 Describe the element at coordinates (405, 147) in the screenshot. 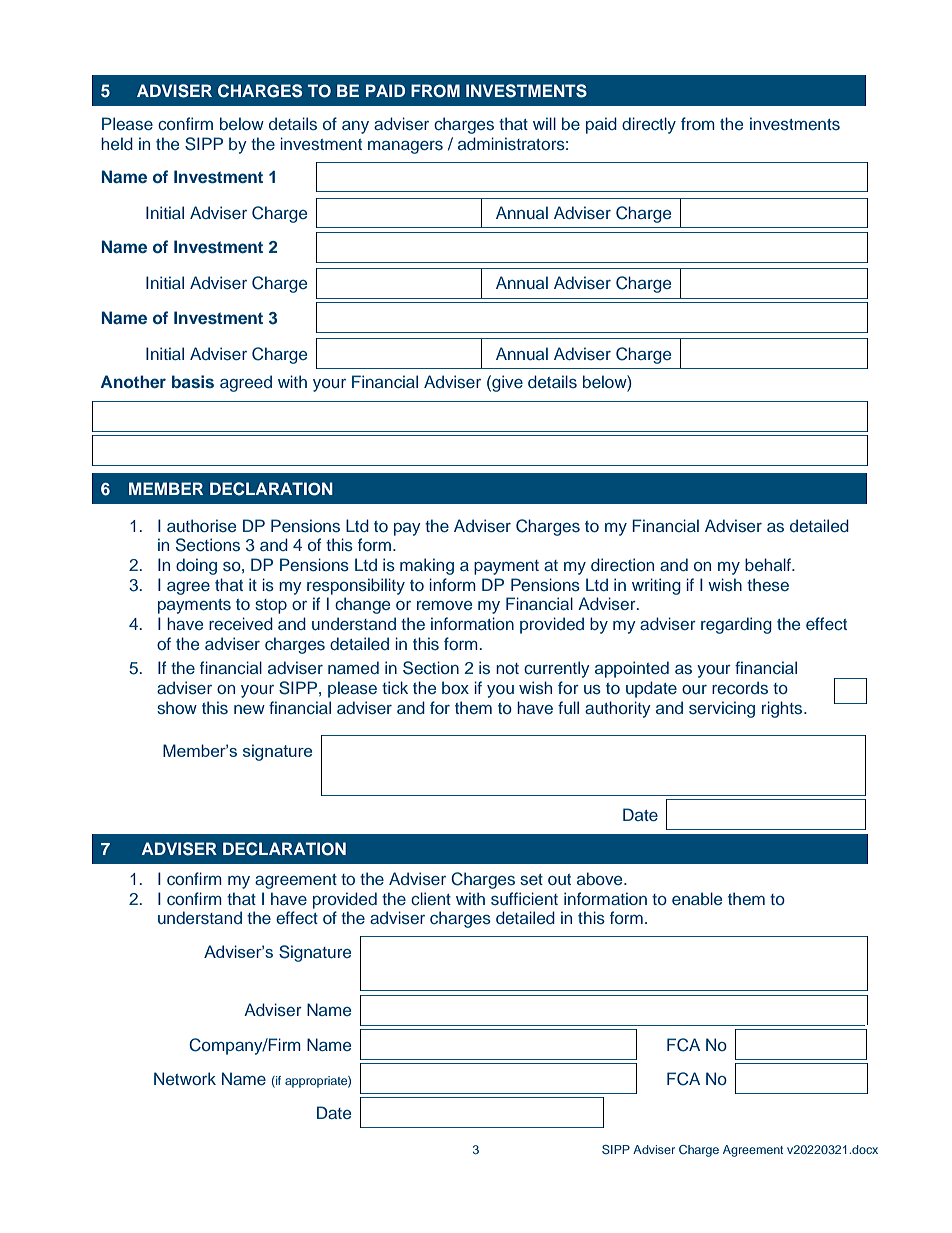

I see `managers` at that location.
